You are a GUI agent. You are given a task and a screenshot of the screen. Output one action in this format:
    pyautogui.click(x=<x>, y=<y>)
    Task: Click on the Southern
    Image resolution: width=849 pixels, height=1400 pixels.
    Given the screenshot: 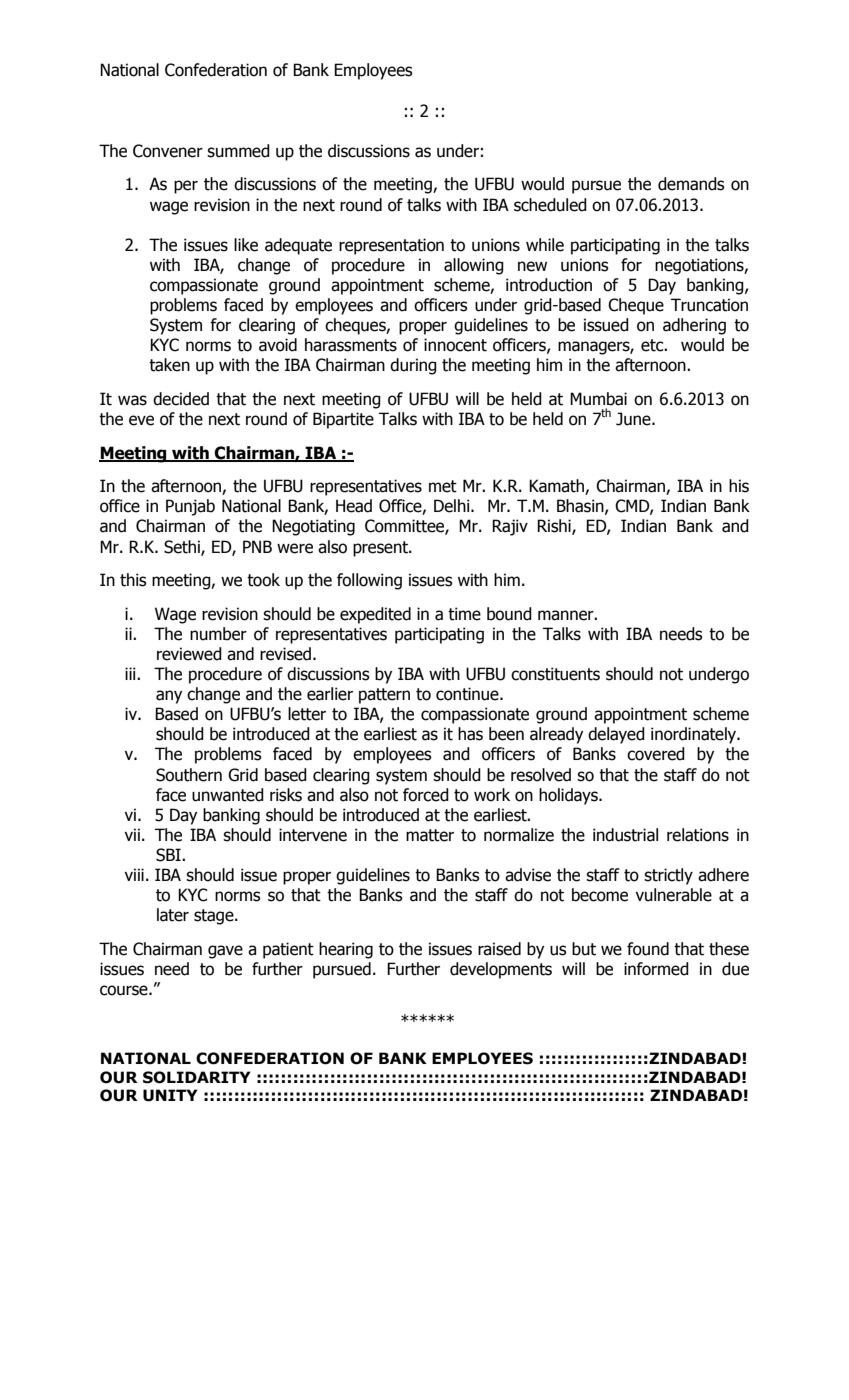 What is the action you would take?
    pyautogui.click(x=189, y=775)
